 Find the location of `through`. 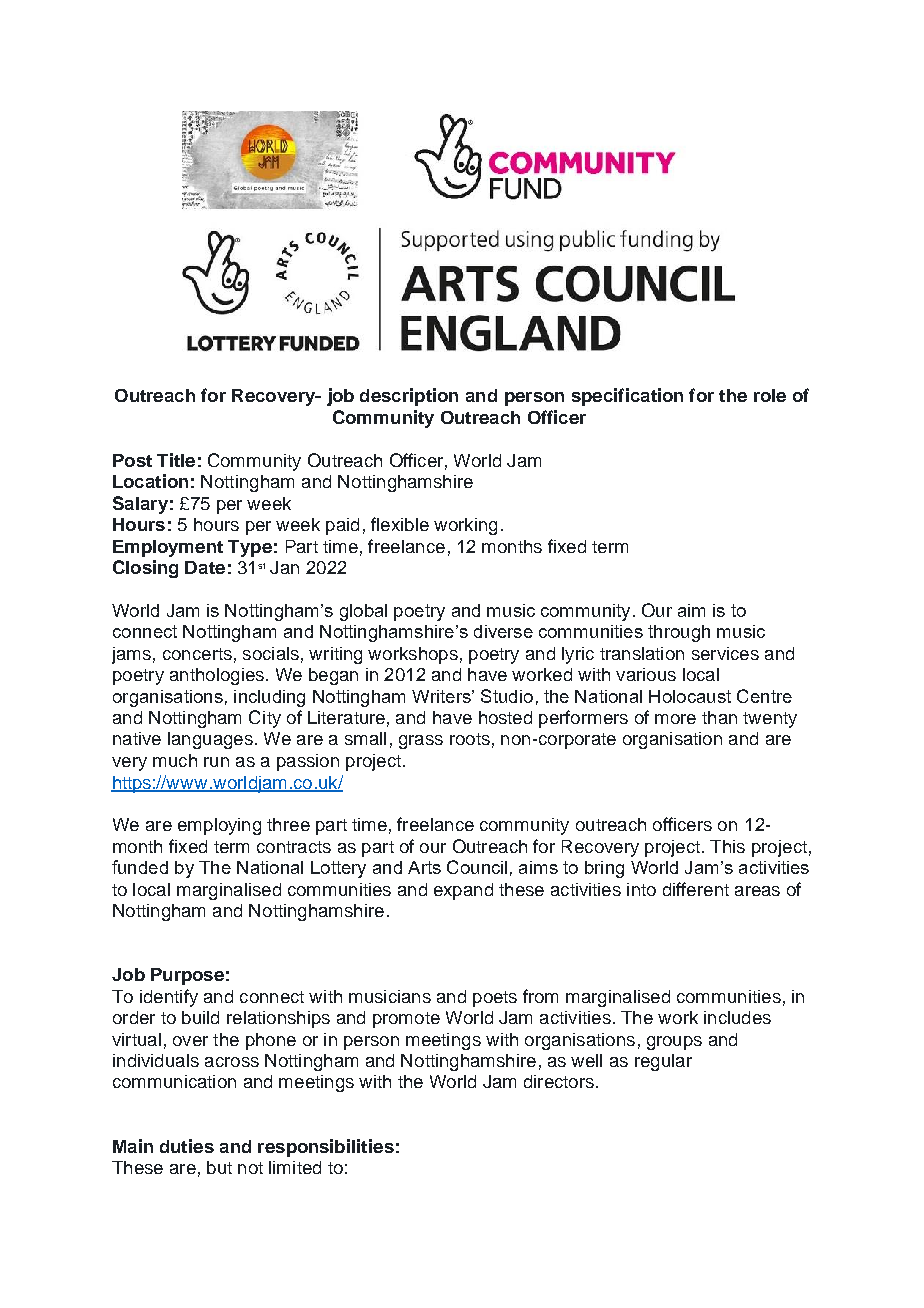

through is located at coordinates (679, 633).
